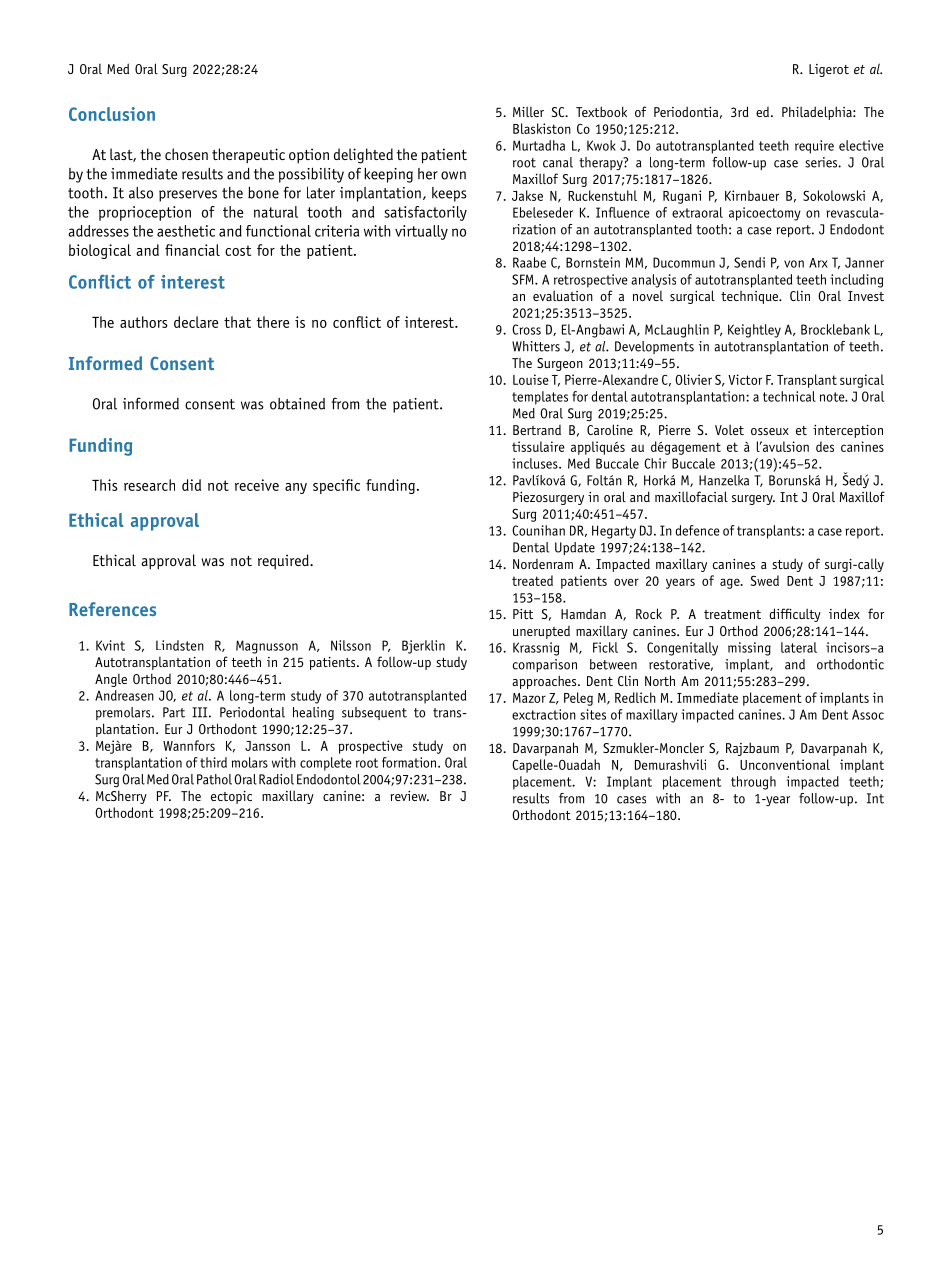 The width and height of the page is (952, 1270). I want to click on Victor, so click(745, 379).
